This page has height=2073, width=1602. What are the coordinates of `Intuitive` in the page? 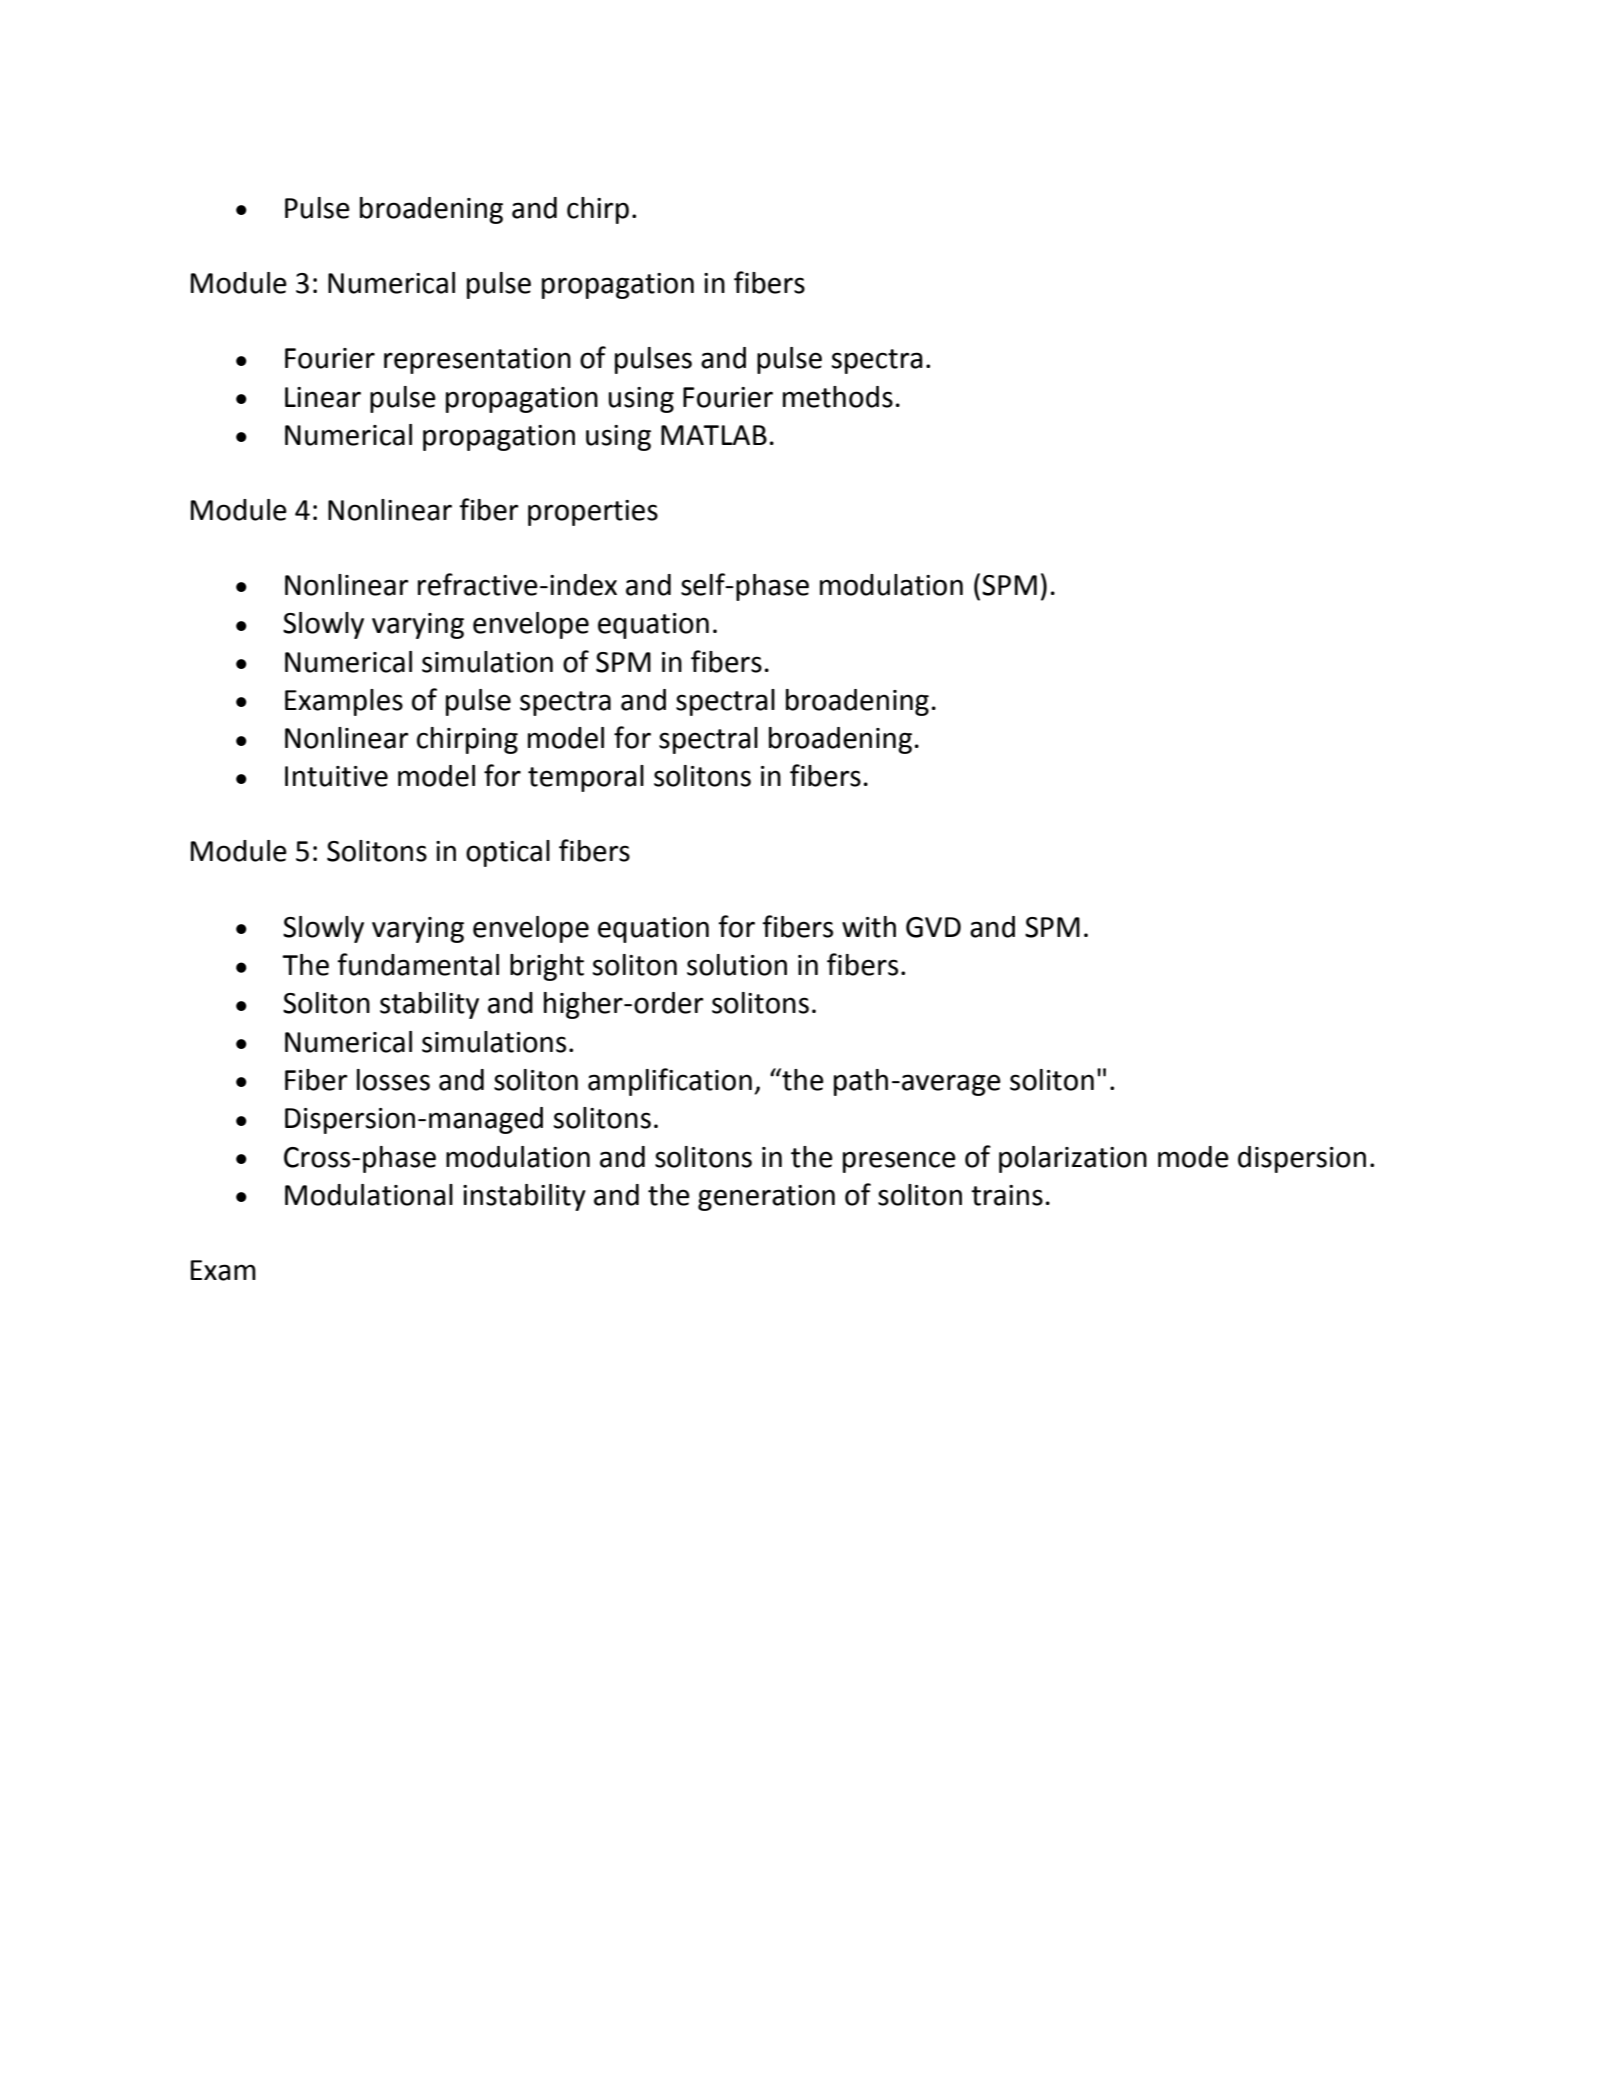 It's located at (336, 776).
